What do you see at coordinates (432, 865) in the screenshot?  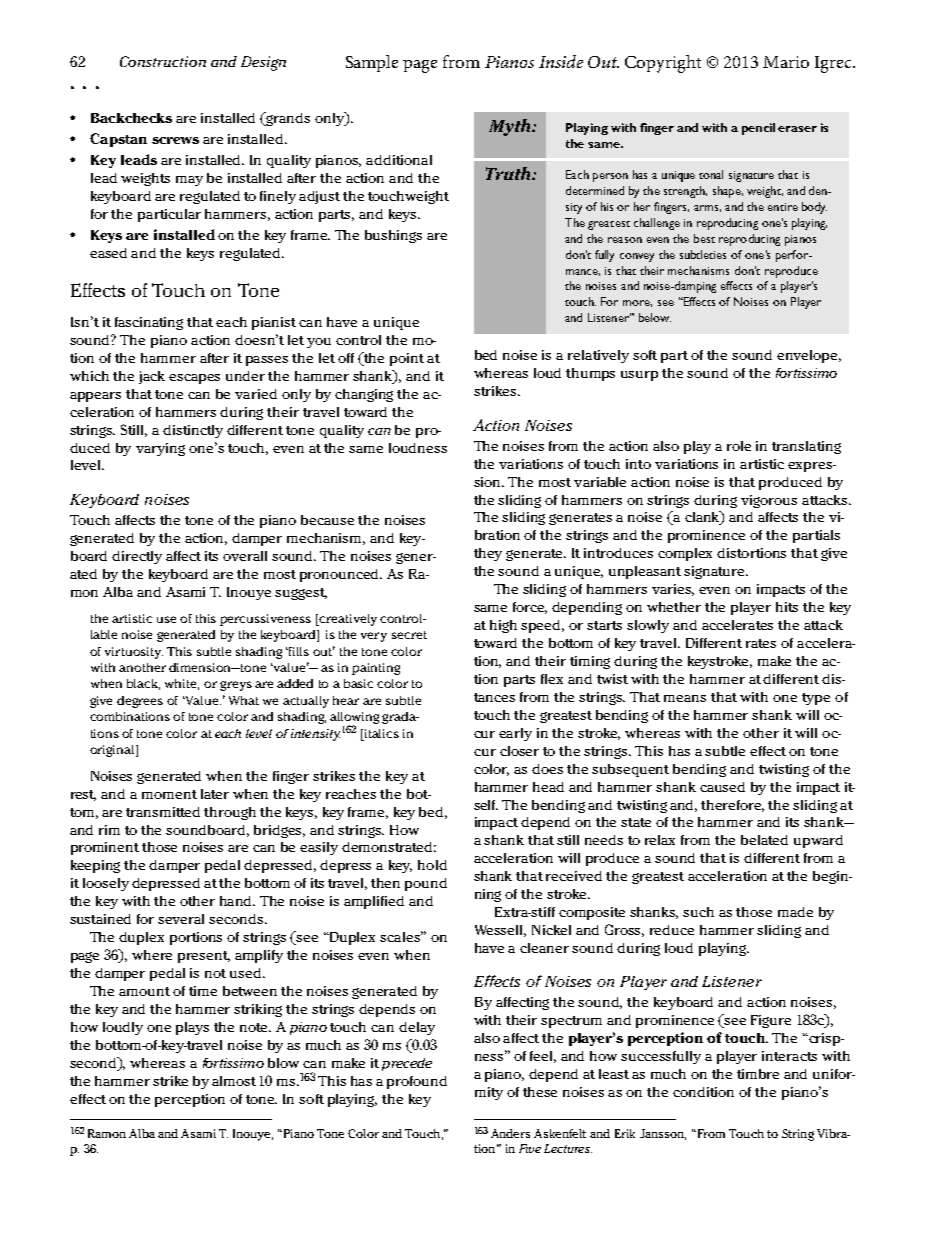 I see `hold` at bounding box center [432, 865].
